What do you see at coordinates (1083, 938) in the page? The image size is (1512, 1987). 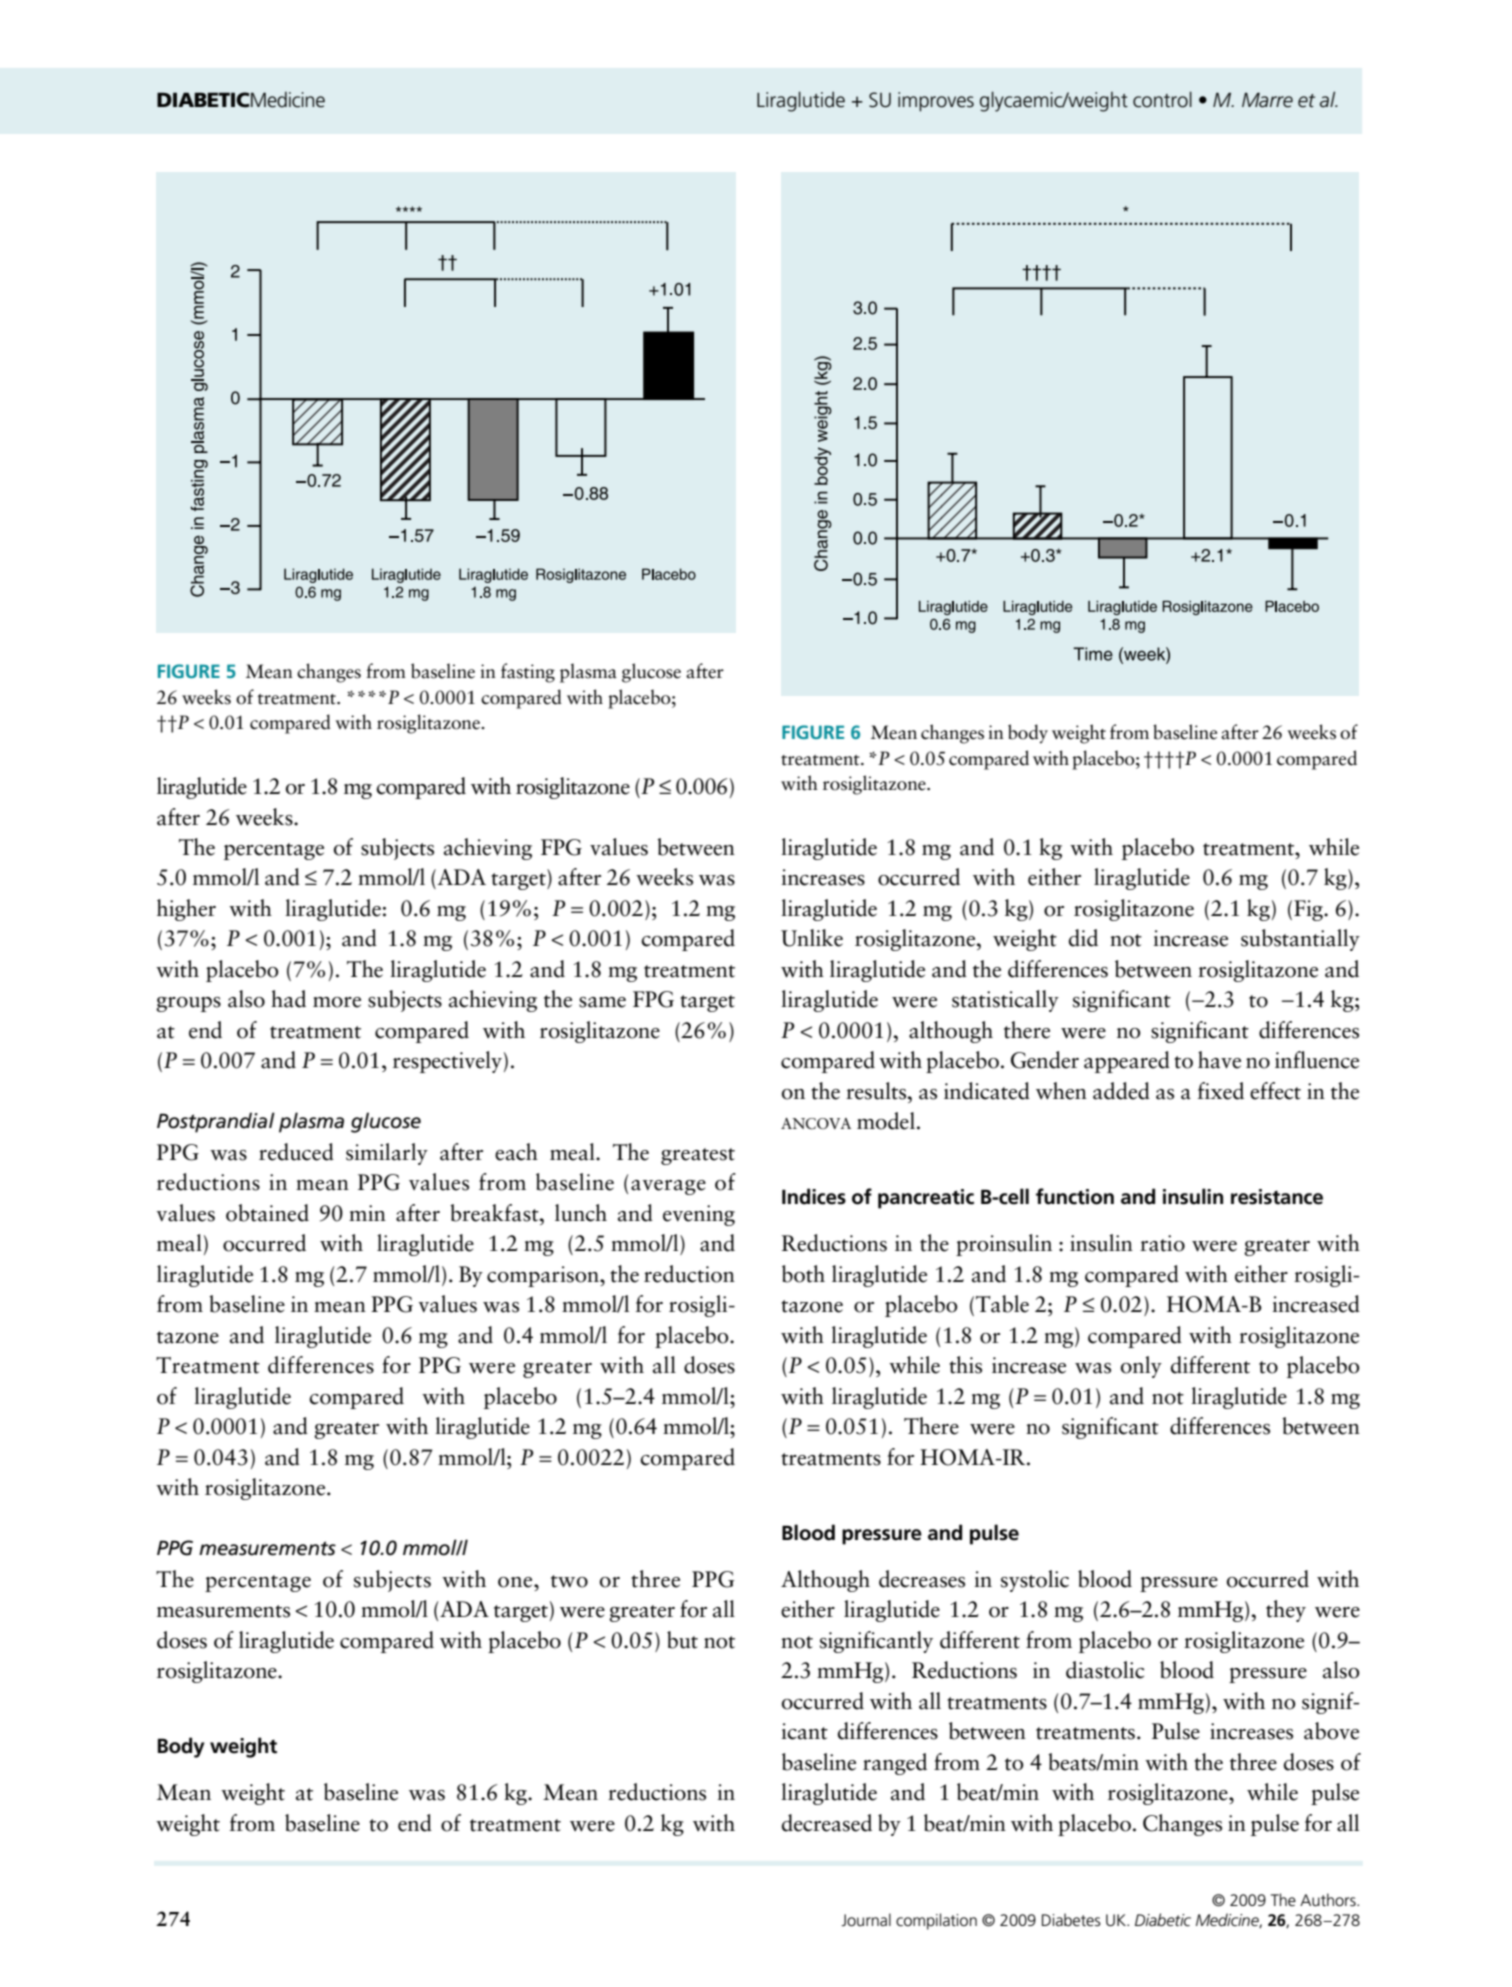 I see `did` at bounding box center [1083, 938].
